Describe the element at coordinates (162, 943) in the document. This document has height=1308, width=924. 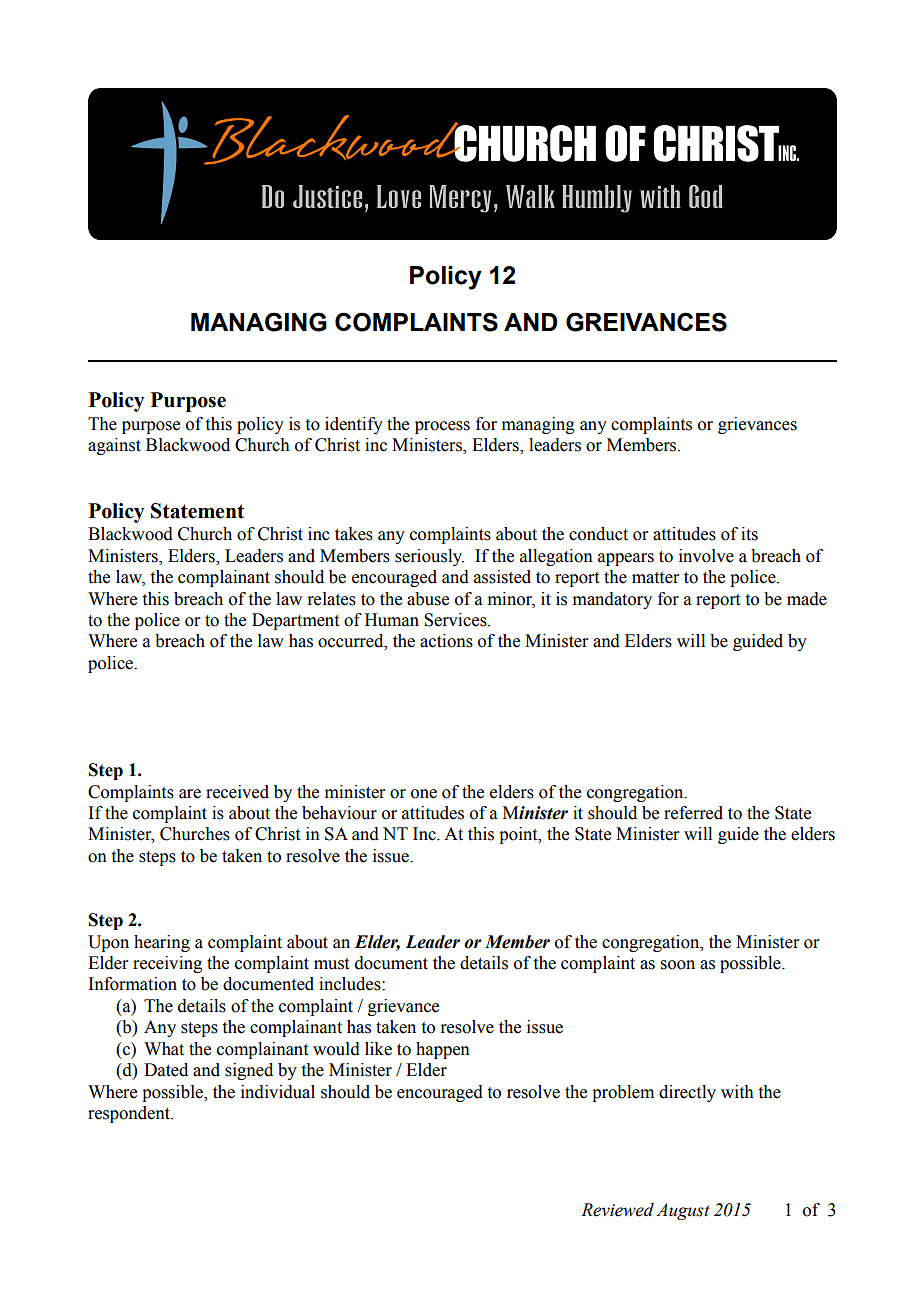
I see `hearing` at that location.
